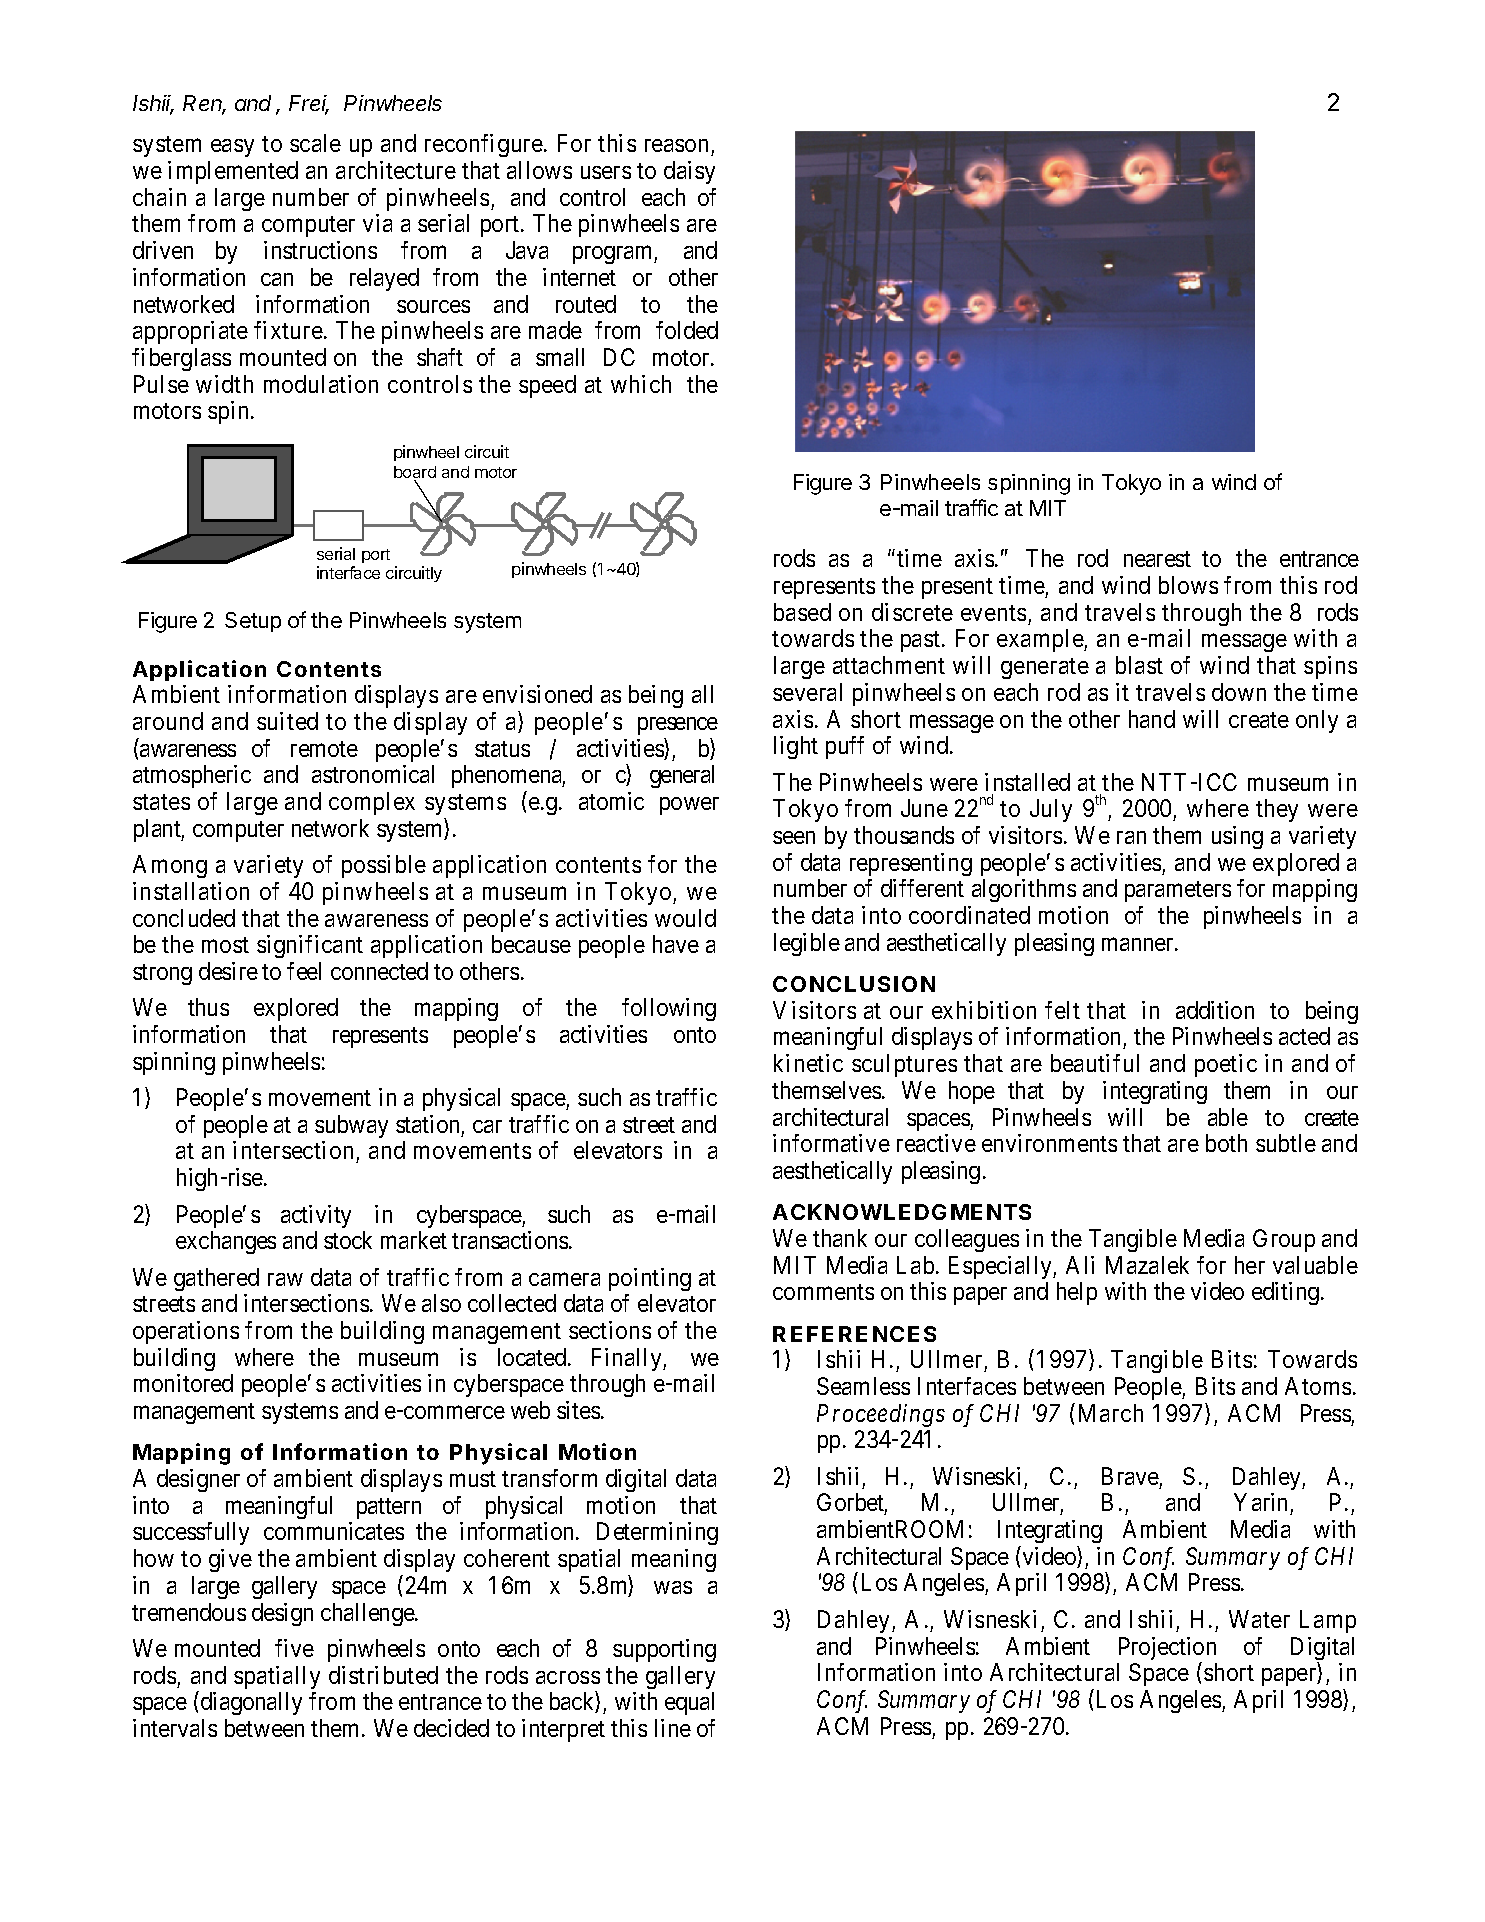 The image size is (1485, 1922). What do you see at coordinates (802, 612) in the document?
I see `based` at bounding box center [802, 612].
